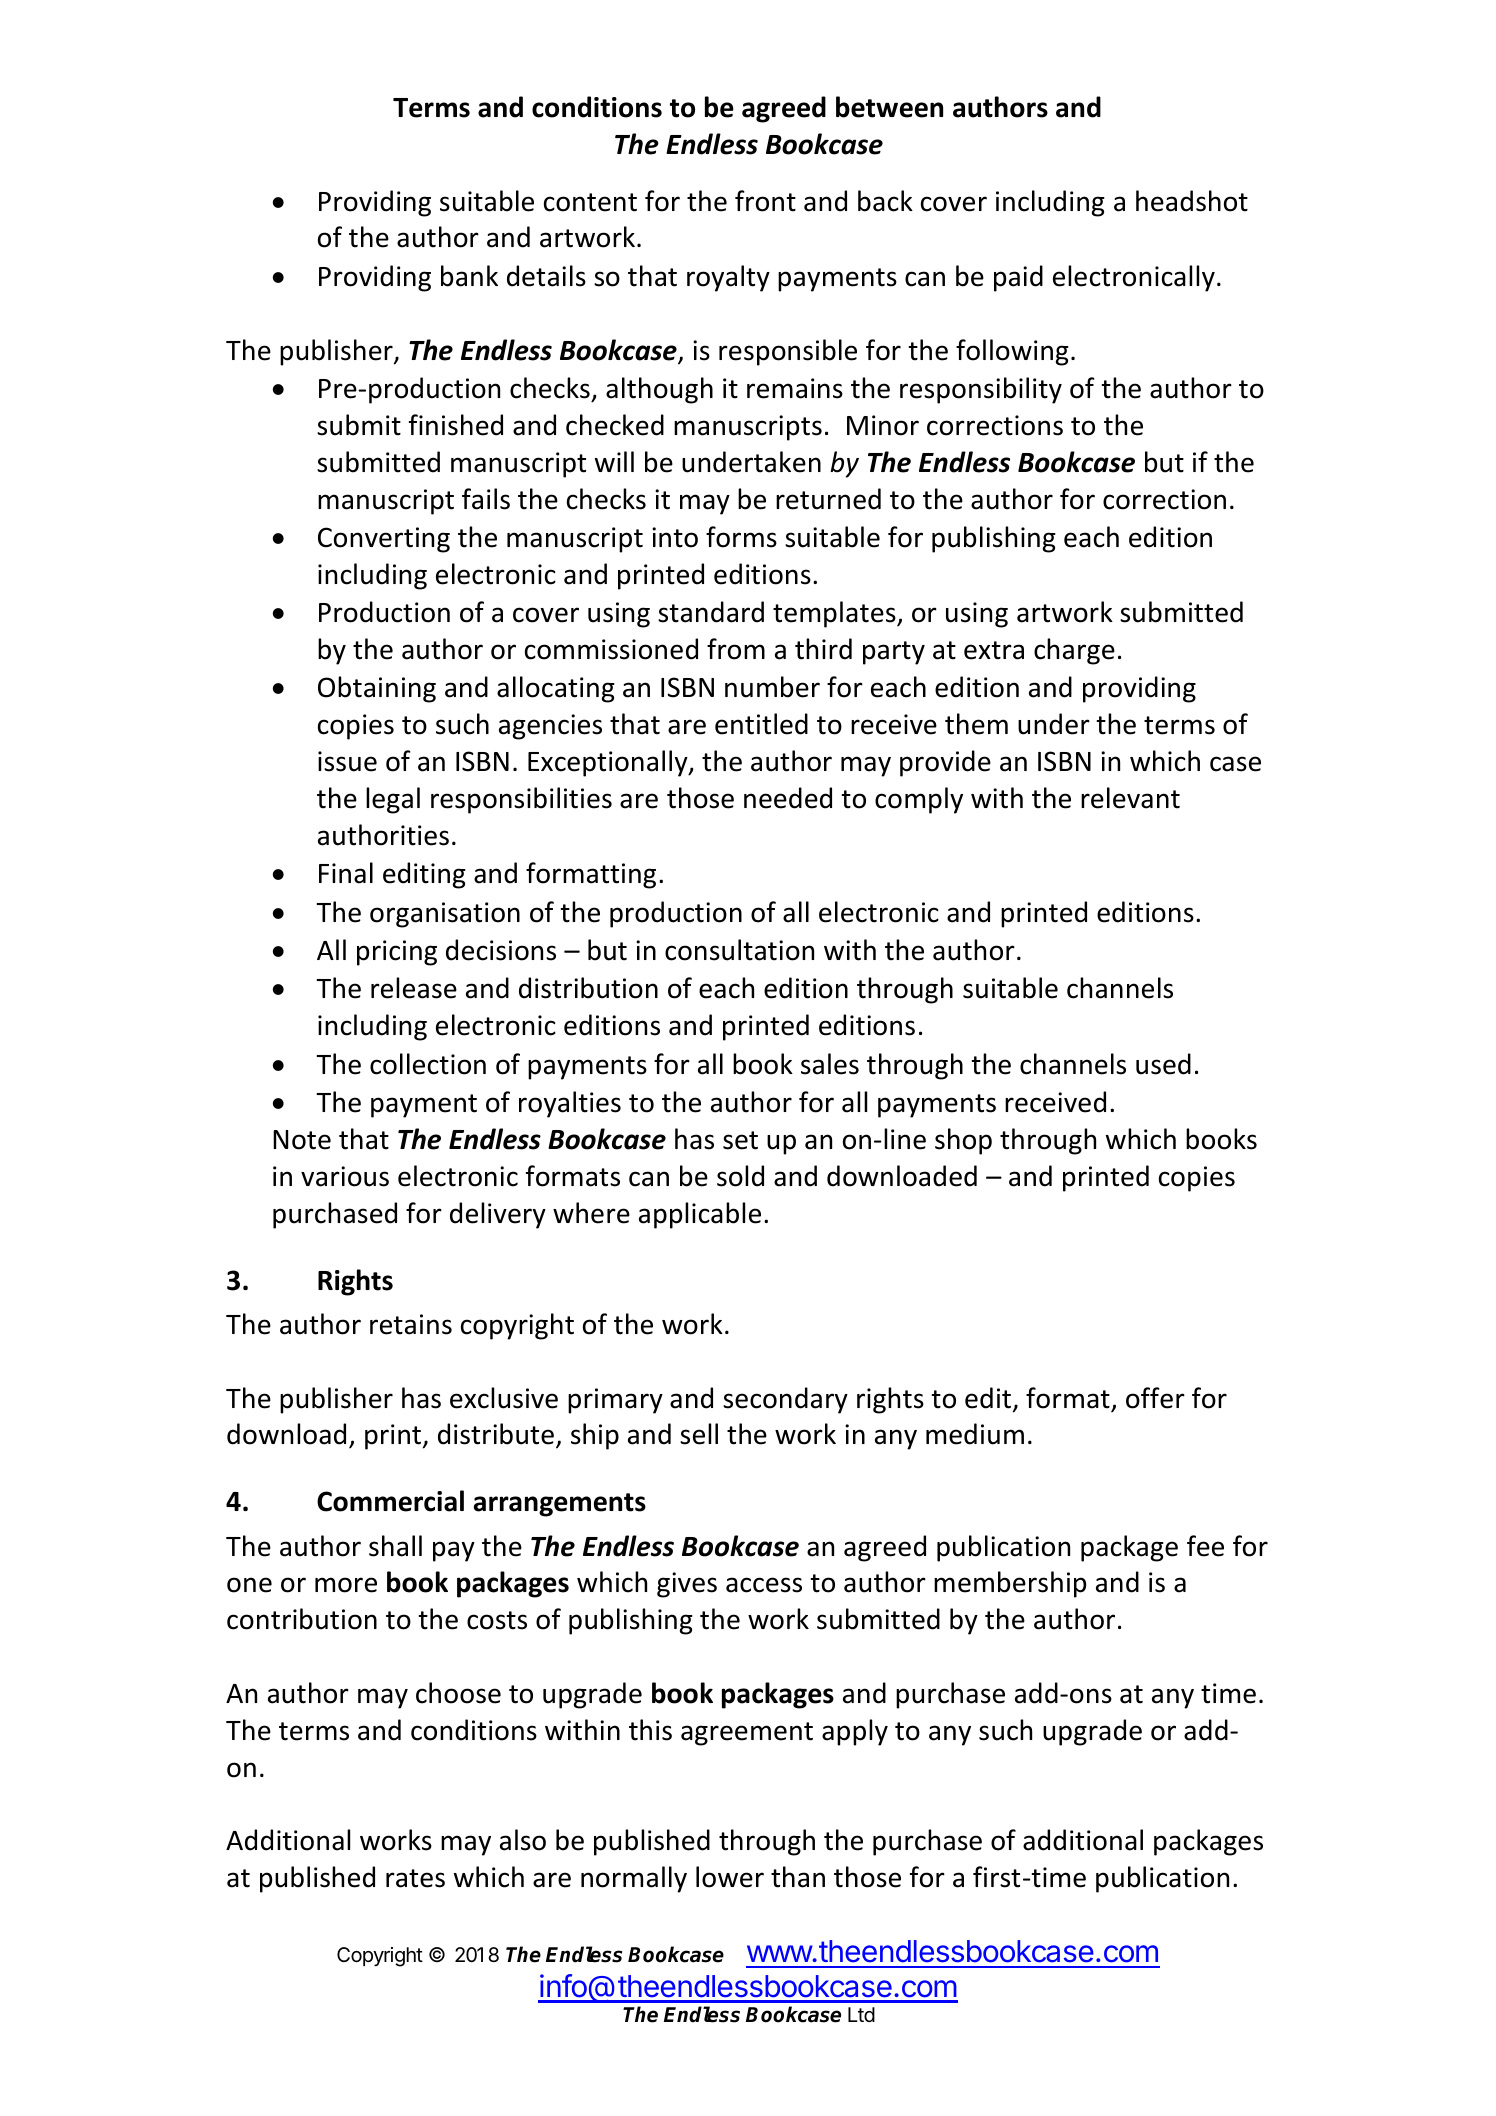 The width and height of the document is (1496, 2116). Describe the element at coordinates (739, 950) in the document. I see `consultation` at that location.
